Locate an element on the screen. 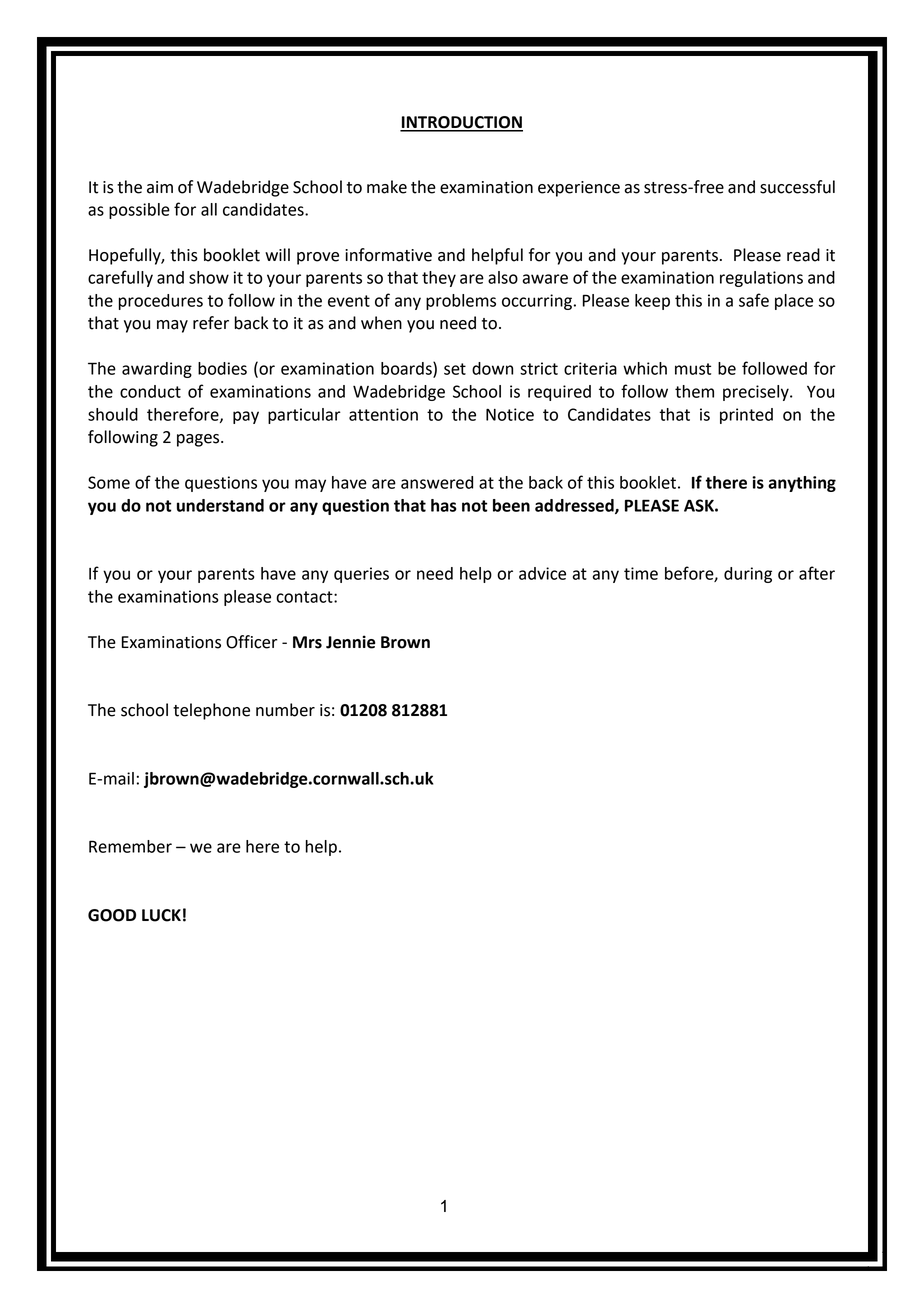 The width and height of the screenshot is (924, 1308). conduct is located at coordinates (150, 391).
